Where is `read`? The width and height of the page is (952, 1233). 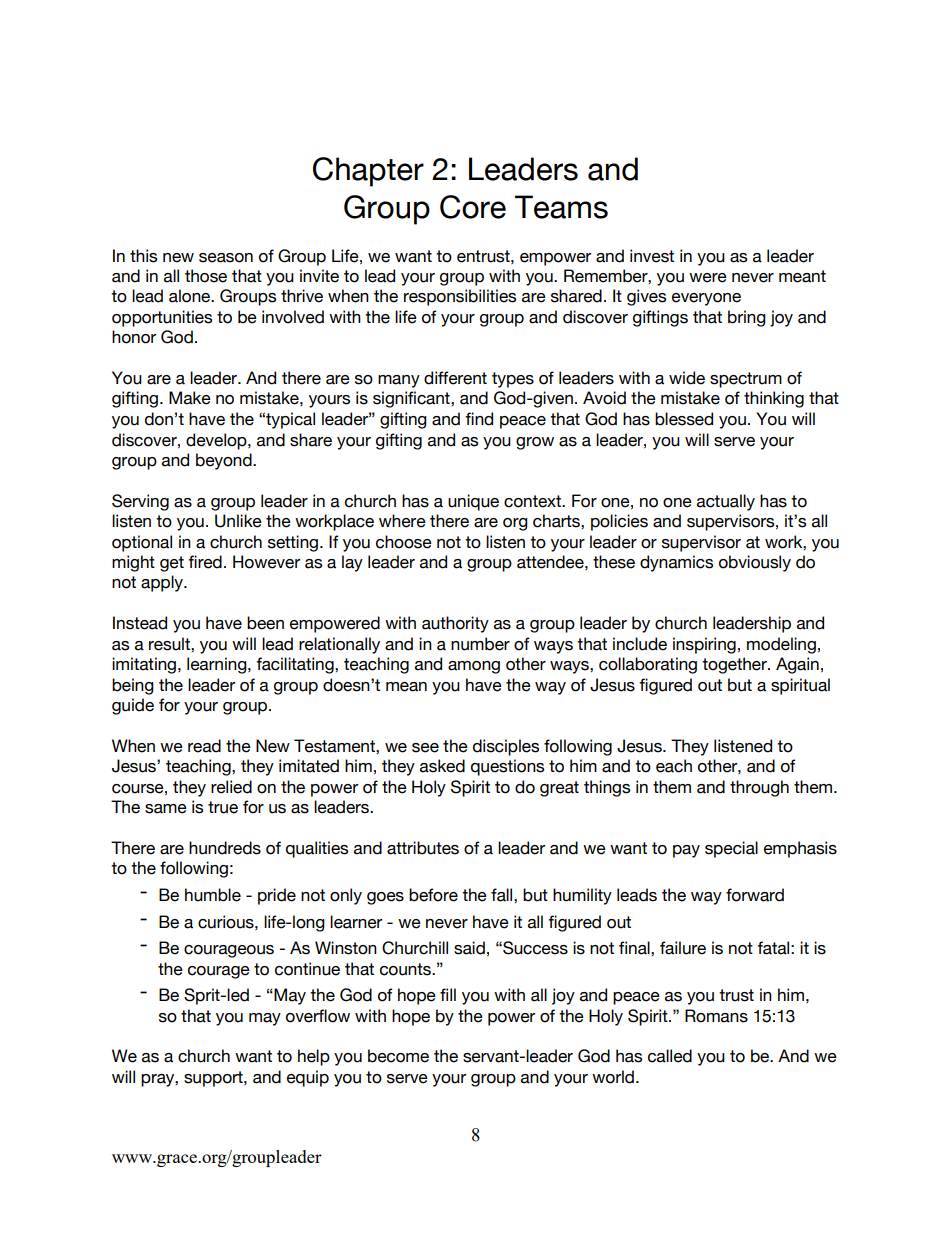
read is located at coordinates (204, 746).
